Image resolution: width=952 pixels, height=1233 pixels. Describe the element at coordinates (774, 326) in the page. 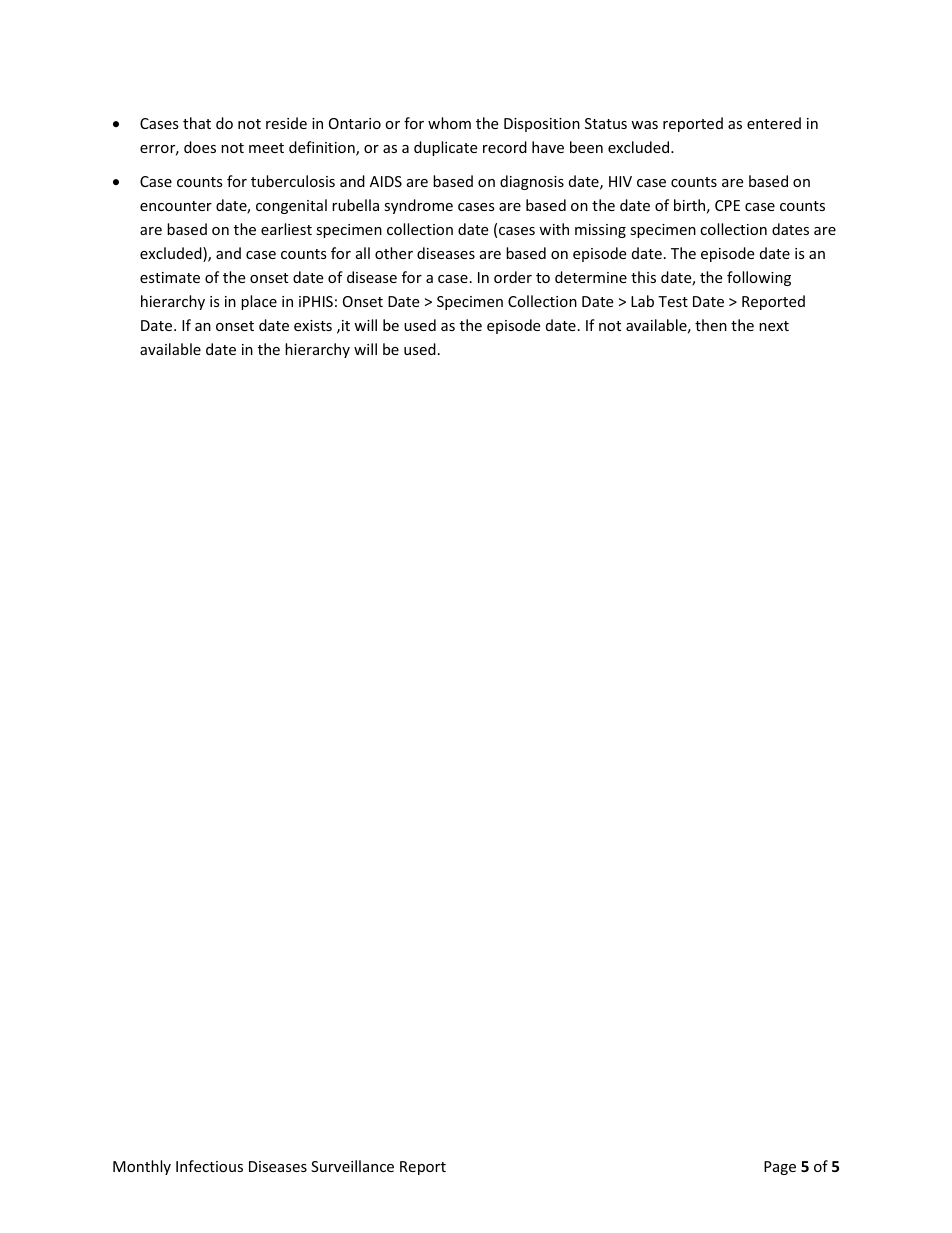

I see `next` at that location.
